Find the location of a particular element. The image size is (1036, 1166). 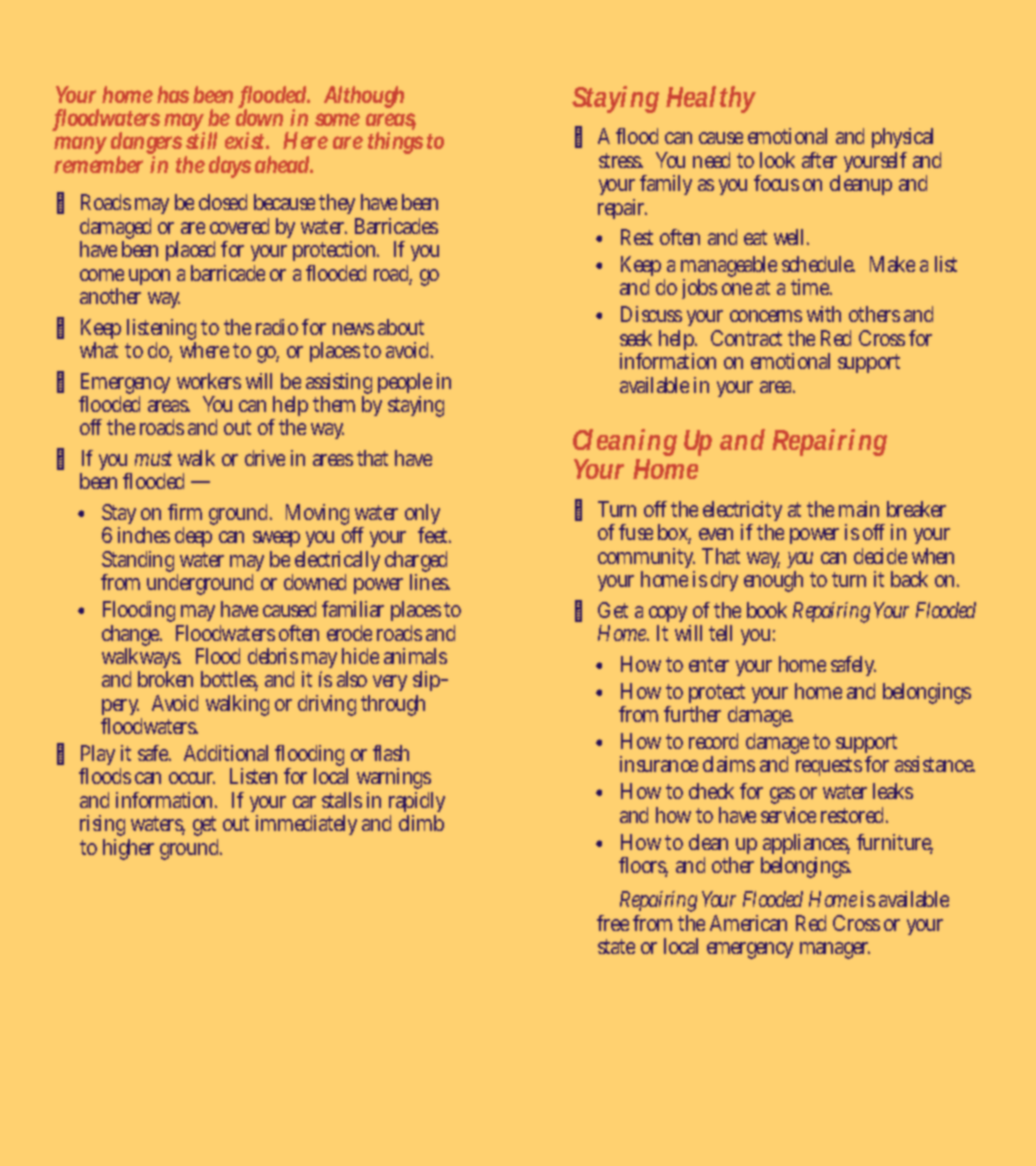

ree is located at coordinates (615, 925).
